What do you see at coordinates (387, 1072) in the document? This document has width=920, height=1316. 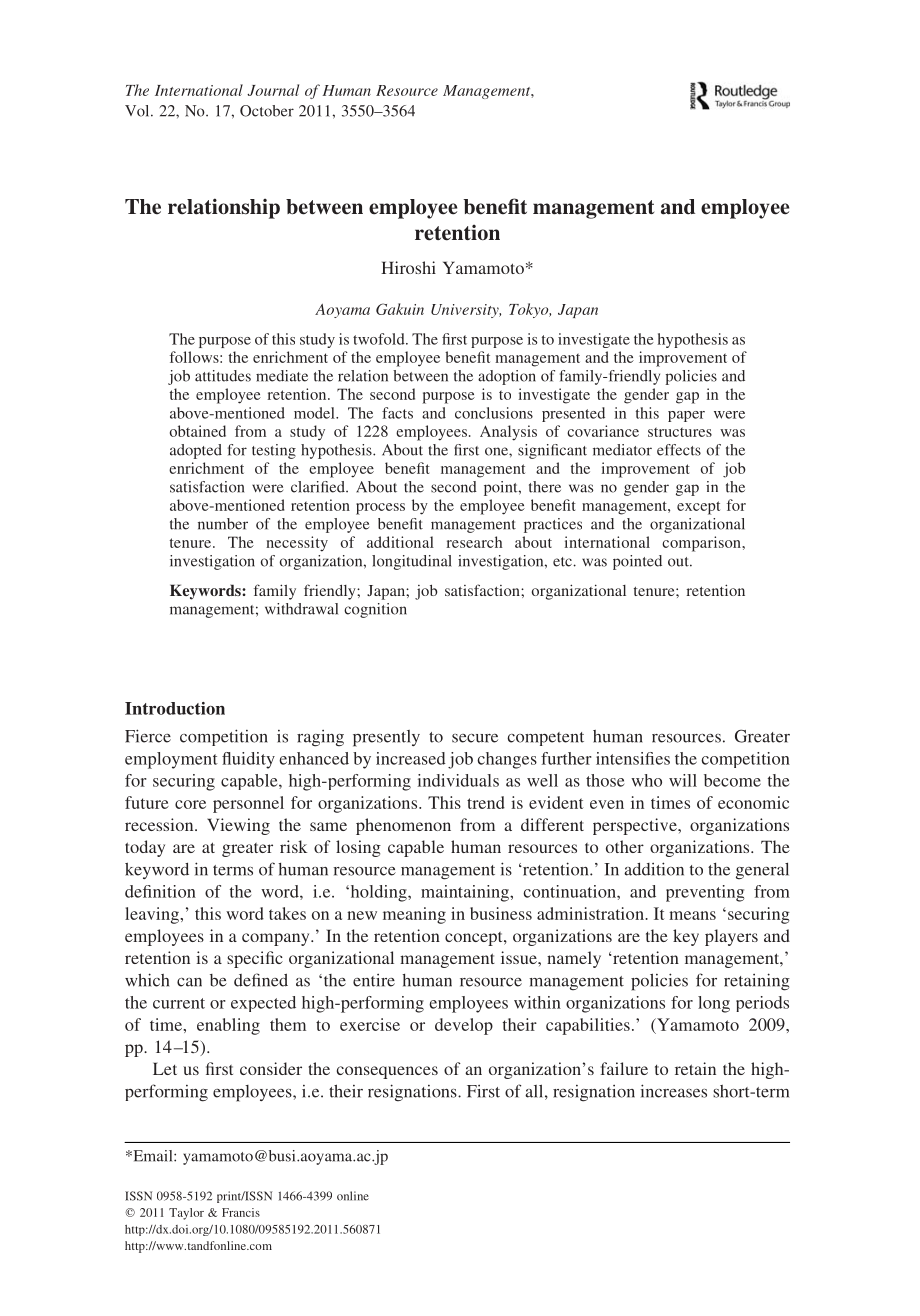 I see `consequences` at bounding box center [387, 1072].
